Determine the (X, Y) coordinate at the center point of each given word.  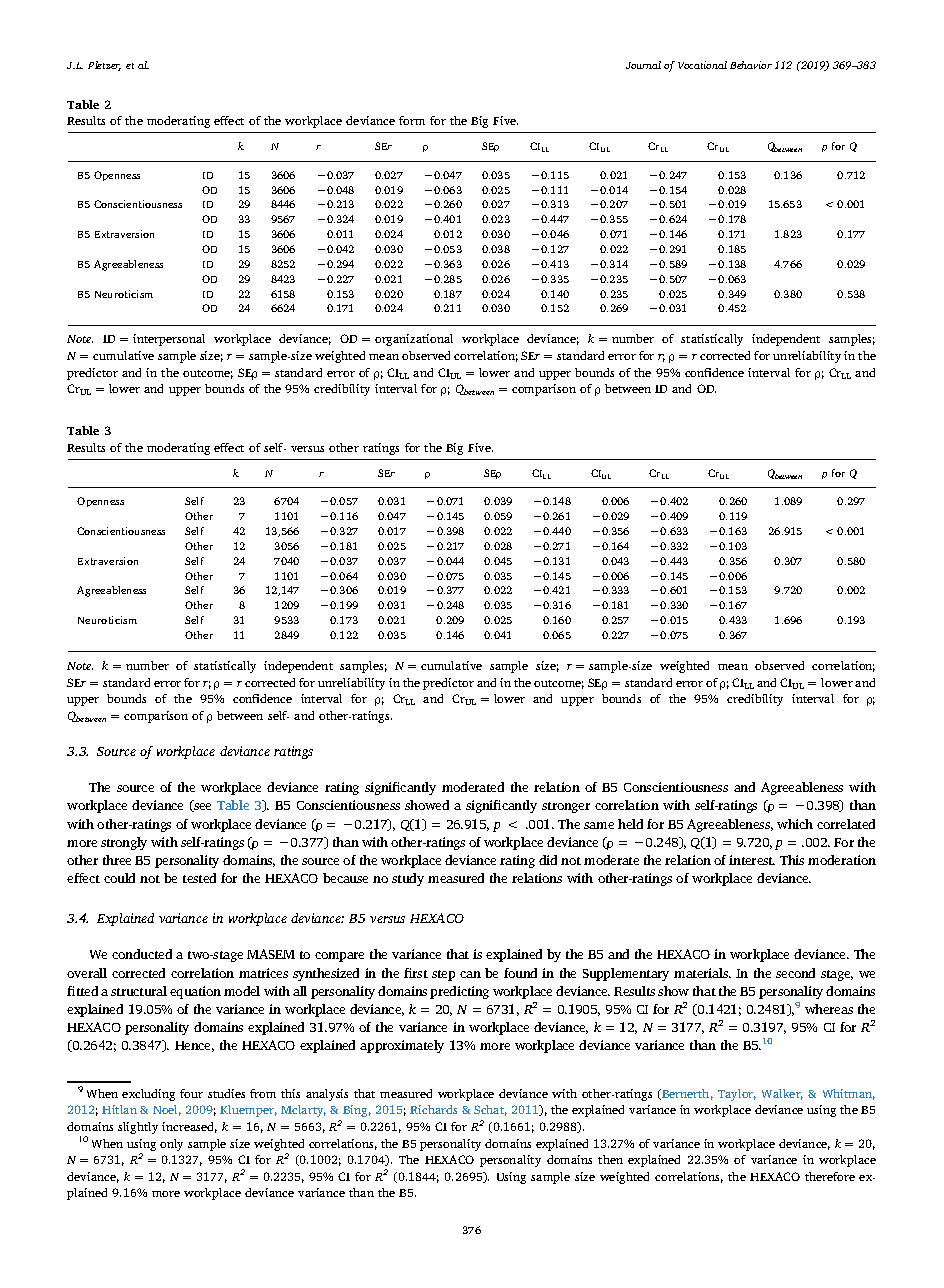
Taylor (737, 1095)
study (408, 879)
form (412, 120)
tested (199, 878)
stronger (566, 807)
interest (752, 860)
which (795, 824)
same (599, 825)
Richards (433, 1109)
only (171, 1145)
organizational (414, 340)
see (201, 807)
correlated (846, 824)
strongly (124, 843)
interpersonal (169, 340)
